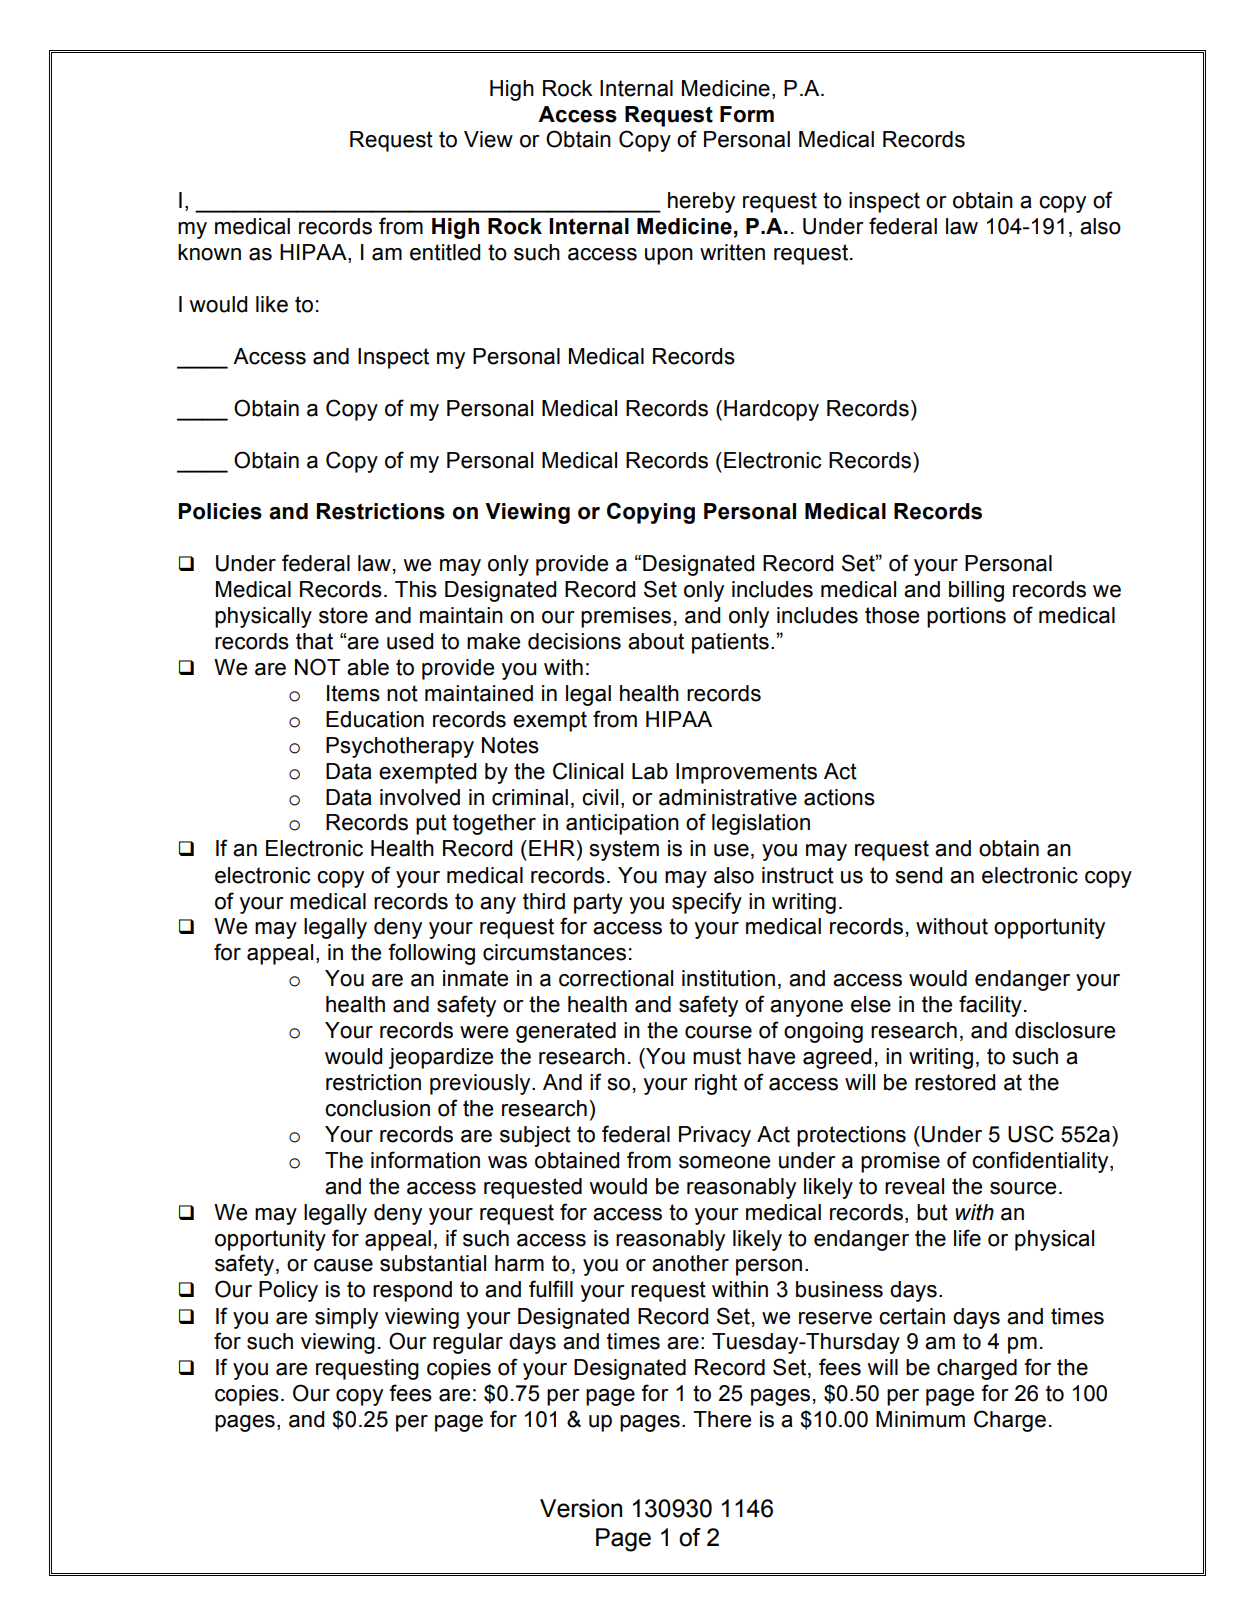 Image resolution: width=1255 pixels, height=1624 pixels. What do you see at coordinates (669, 256) in the screenshot?
I see `upon` at bounding box center [669, 256].
